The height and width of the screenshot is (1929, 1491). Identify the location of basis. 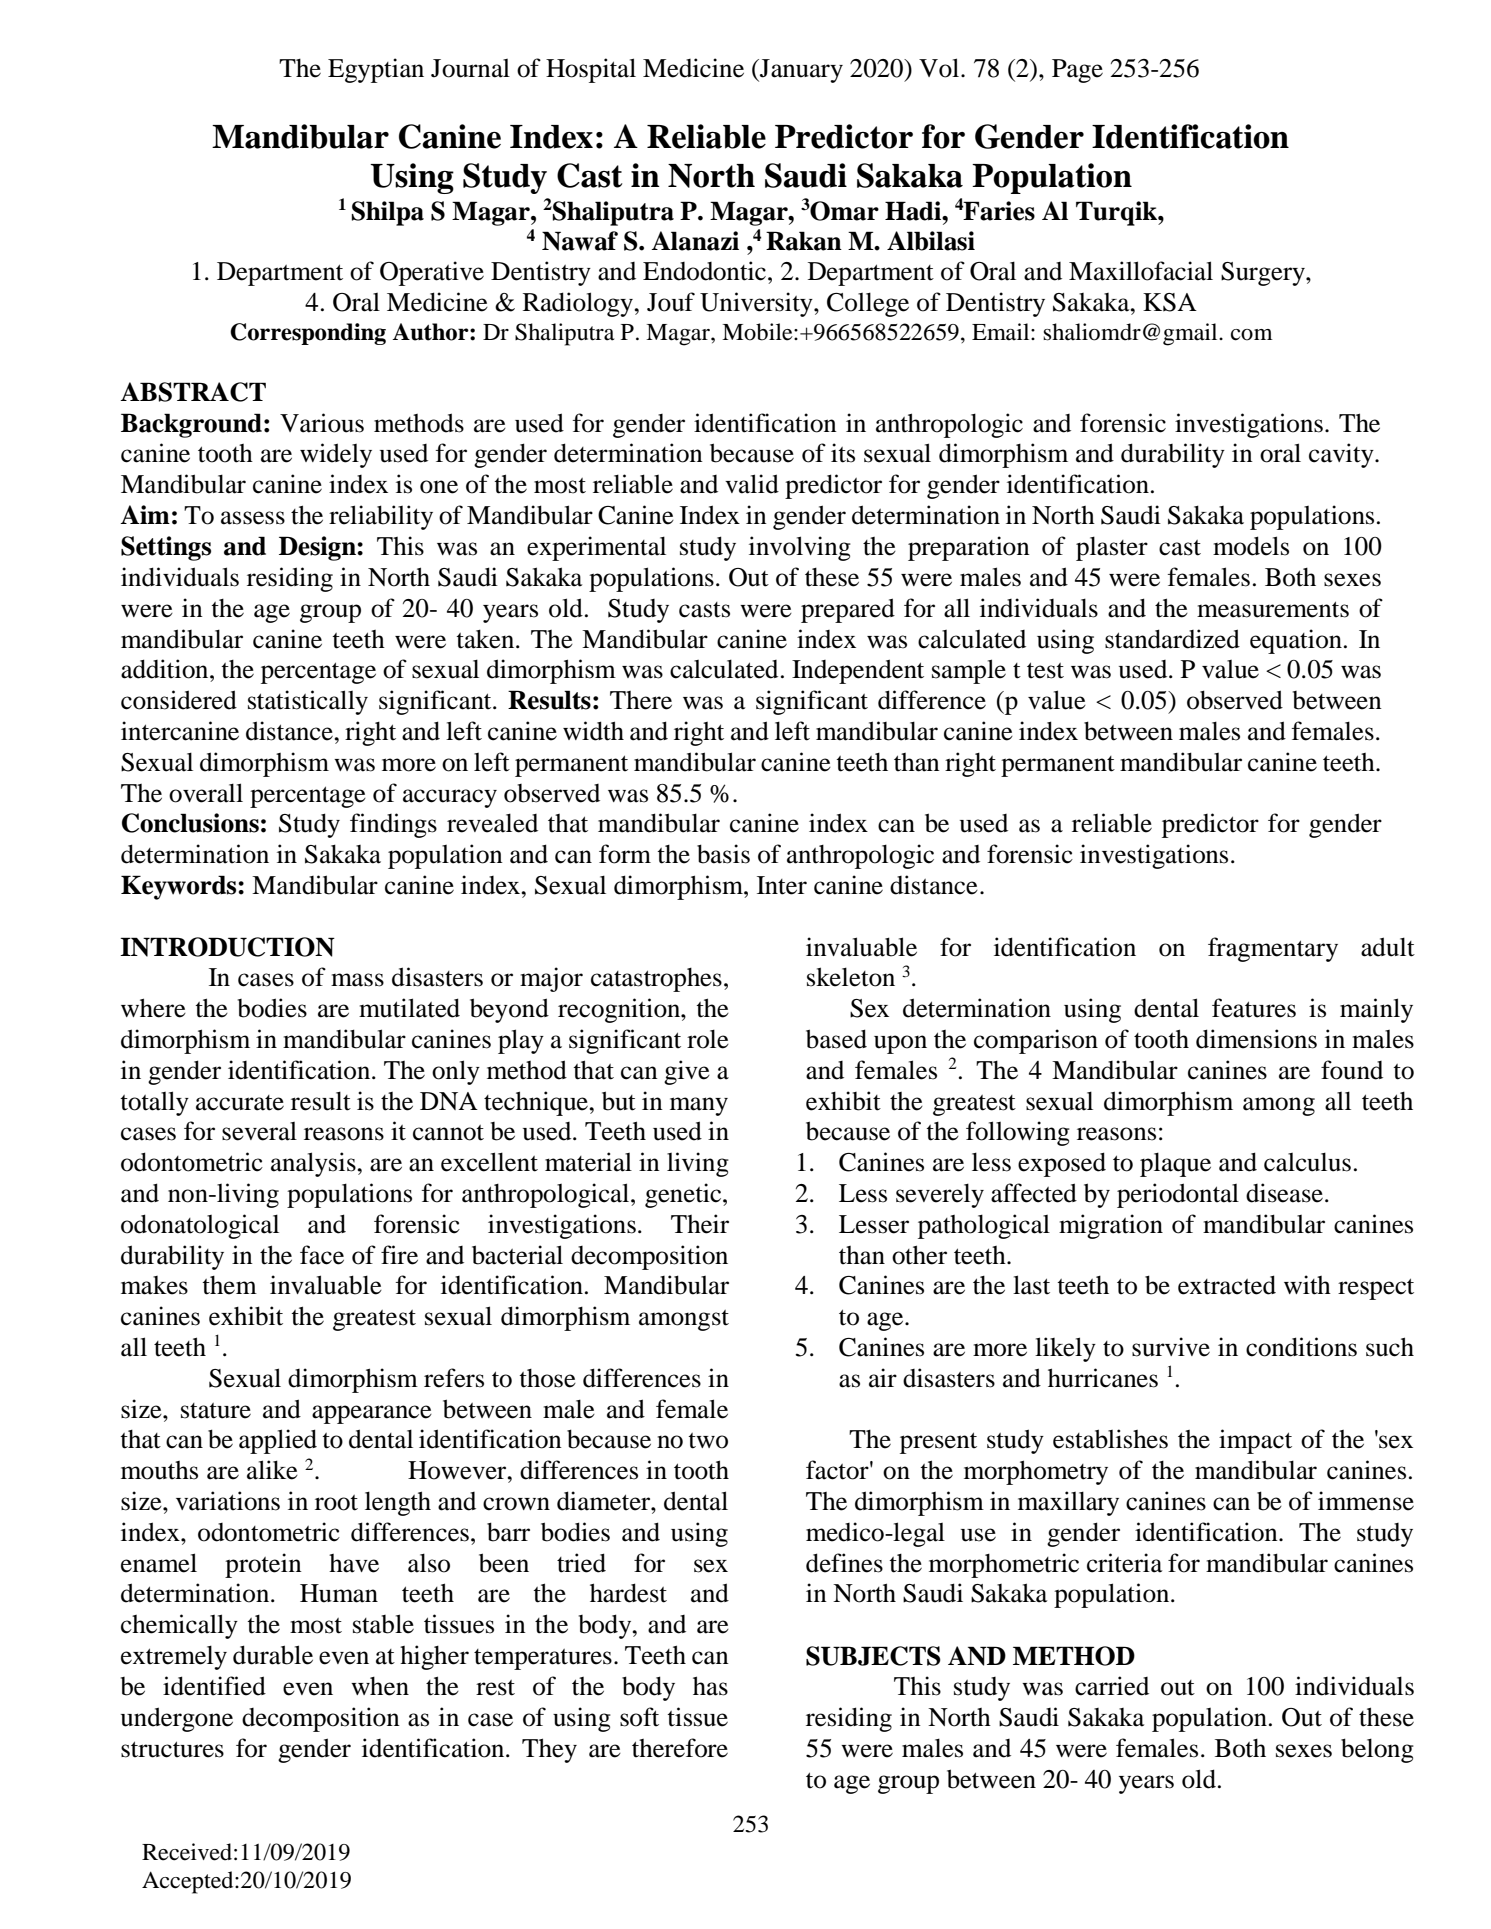
(723, 854).
